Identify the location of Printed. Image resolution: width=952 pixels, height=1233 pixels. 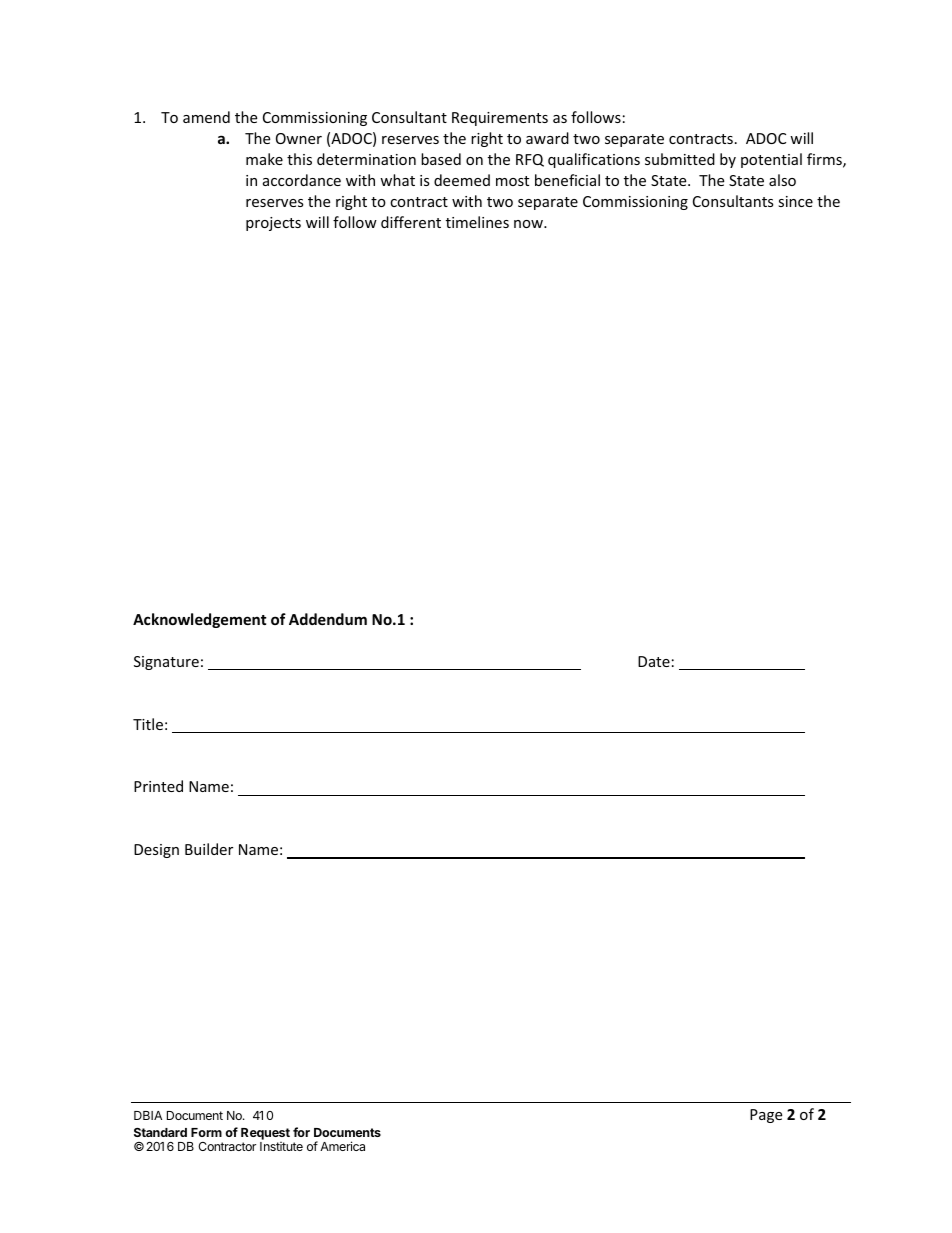
(158, 786).
